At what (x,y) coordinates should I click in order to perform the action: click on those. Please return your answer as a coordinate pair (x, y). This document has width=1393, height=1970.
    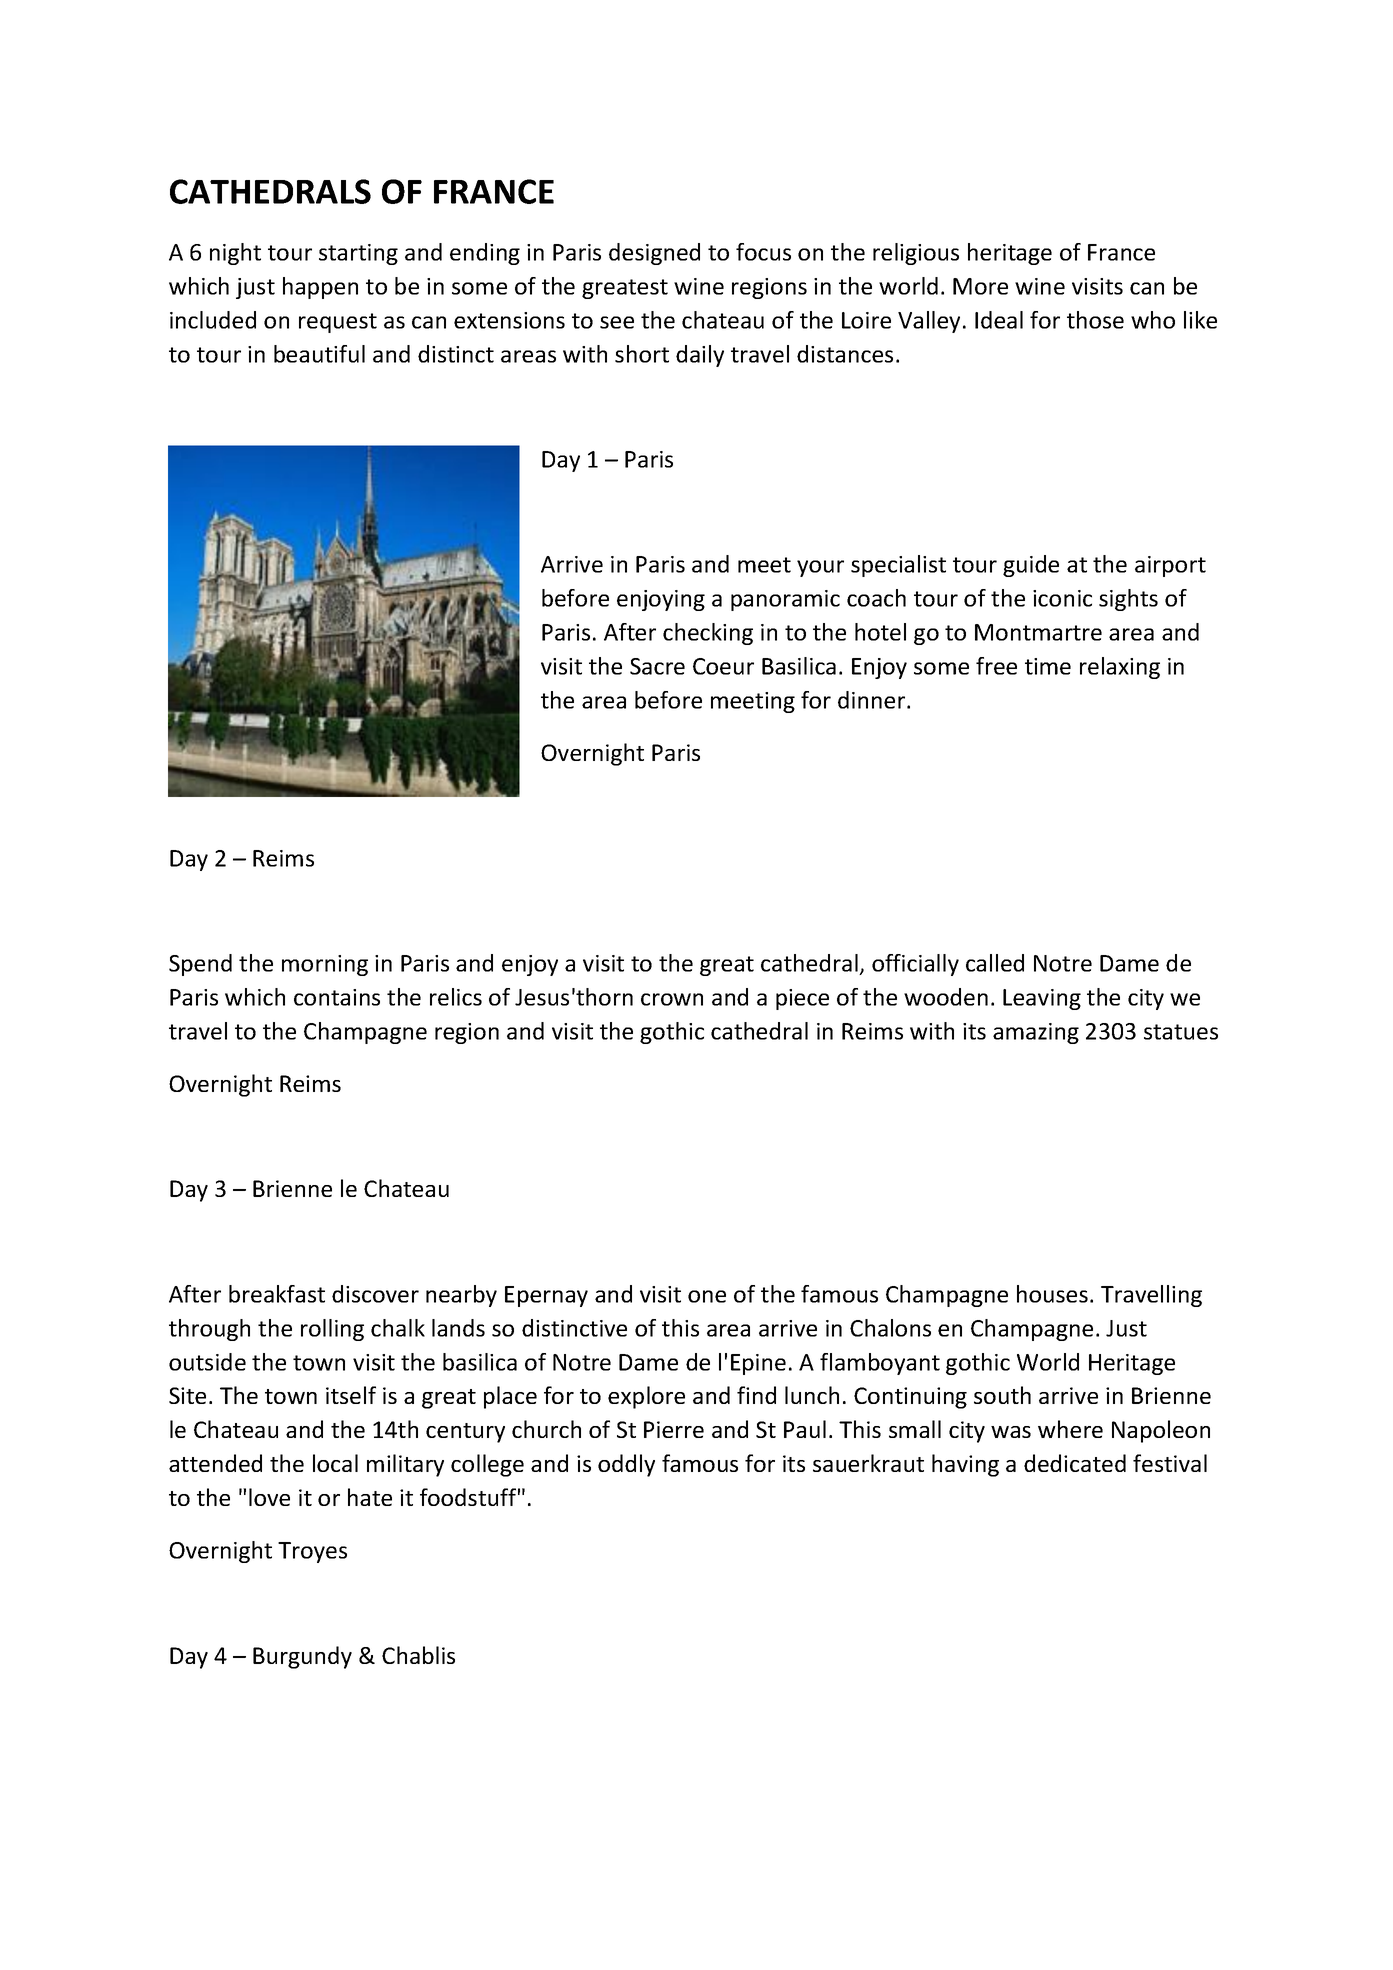
    Looking at the image, I should click on (1095, 320).
